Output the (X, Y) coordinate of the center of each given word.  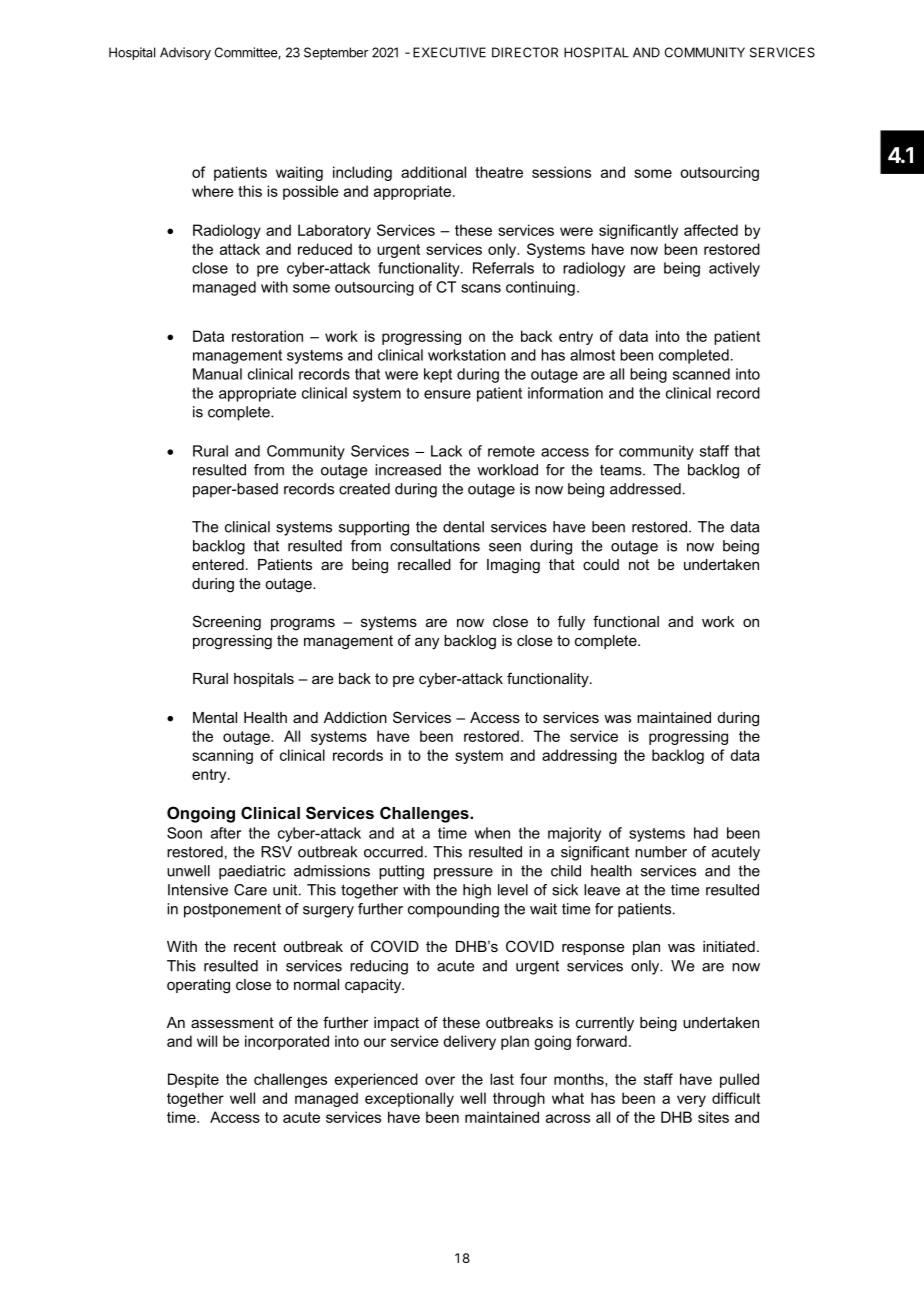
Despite (193, 1080)
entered (218, 564)
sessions (561, 172)
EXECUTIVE (449, 52)
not (639, 564)
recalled (424, 564)
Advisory (185, 53)
